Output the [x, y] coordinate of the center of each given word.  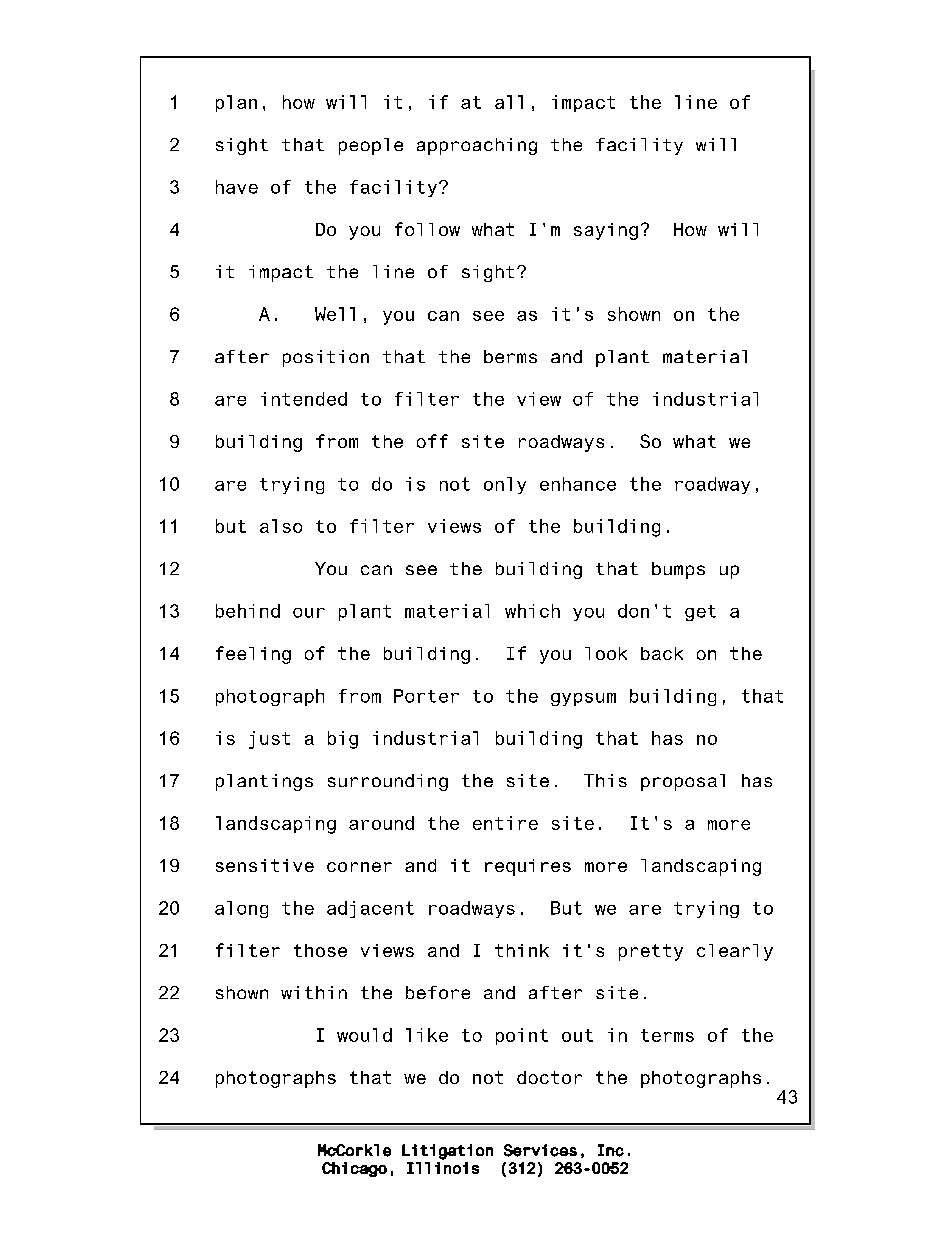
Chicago [354, 1169]
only [505, 485]
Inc [611, 1150]
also [281, 526]
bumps [678, 570]
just [269, 740]
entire [505, 823]
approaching [477, 146]
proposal [683, 782]
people [371, 146]
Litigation [447, 1152]
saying [606, 231]
